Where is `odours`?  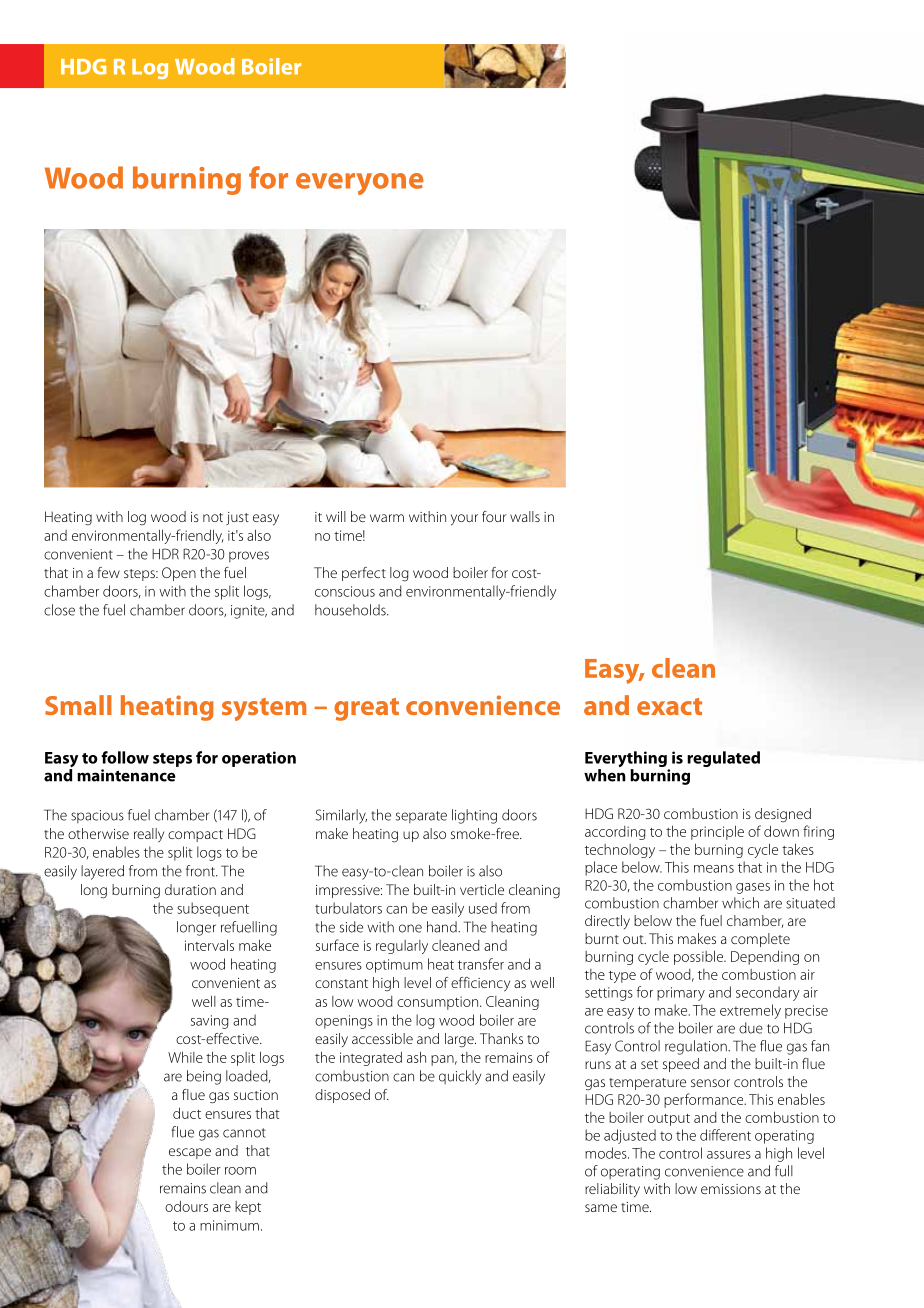 odours is located at coordinates (186, 1206).
